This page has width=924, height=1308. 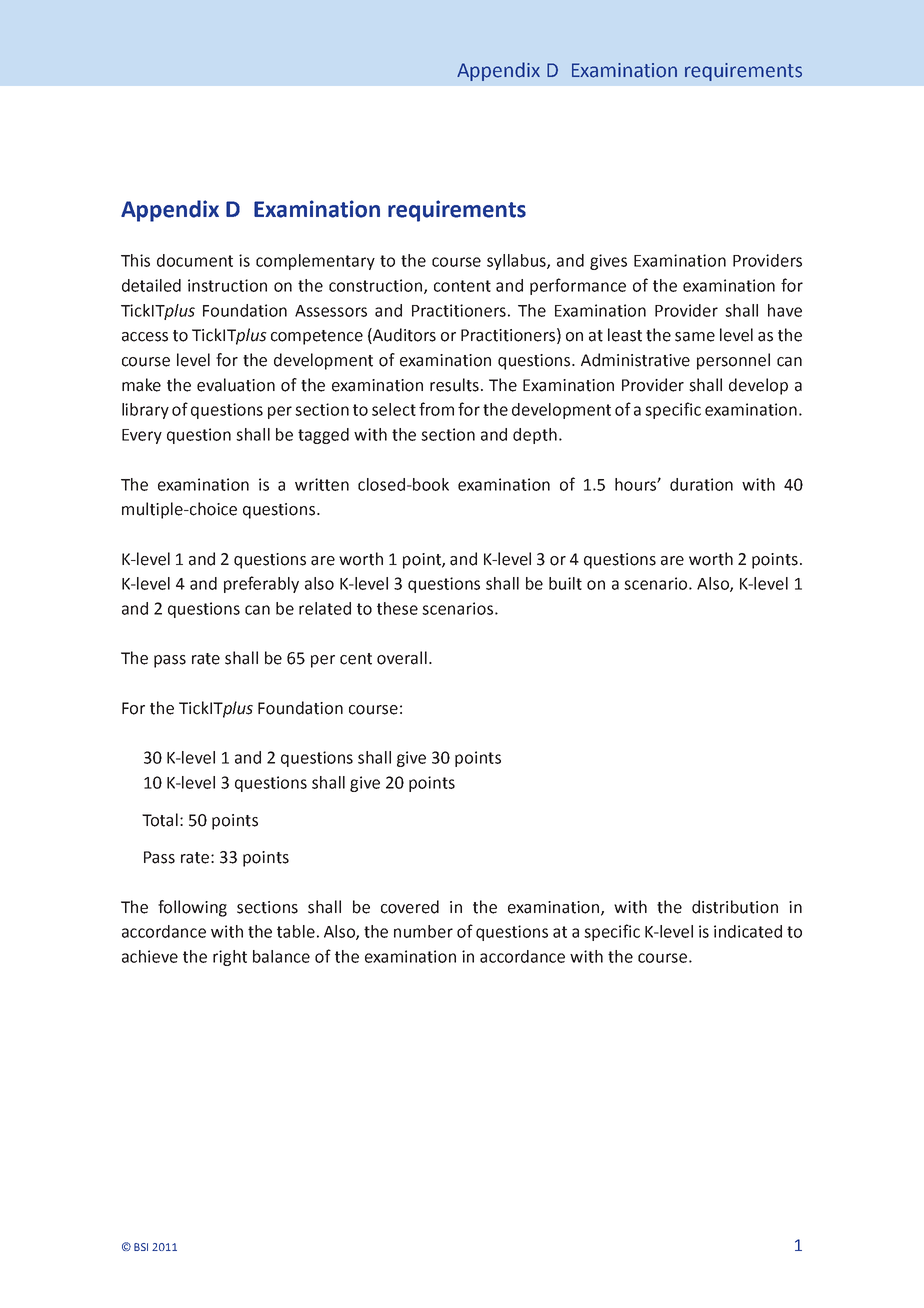 What do you see at coordinates (695, 337) in the page?
I see `same` at bounding box center [695, 337].
